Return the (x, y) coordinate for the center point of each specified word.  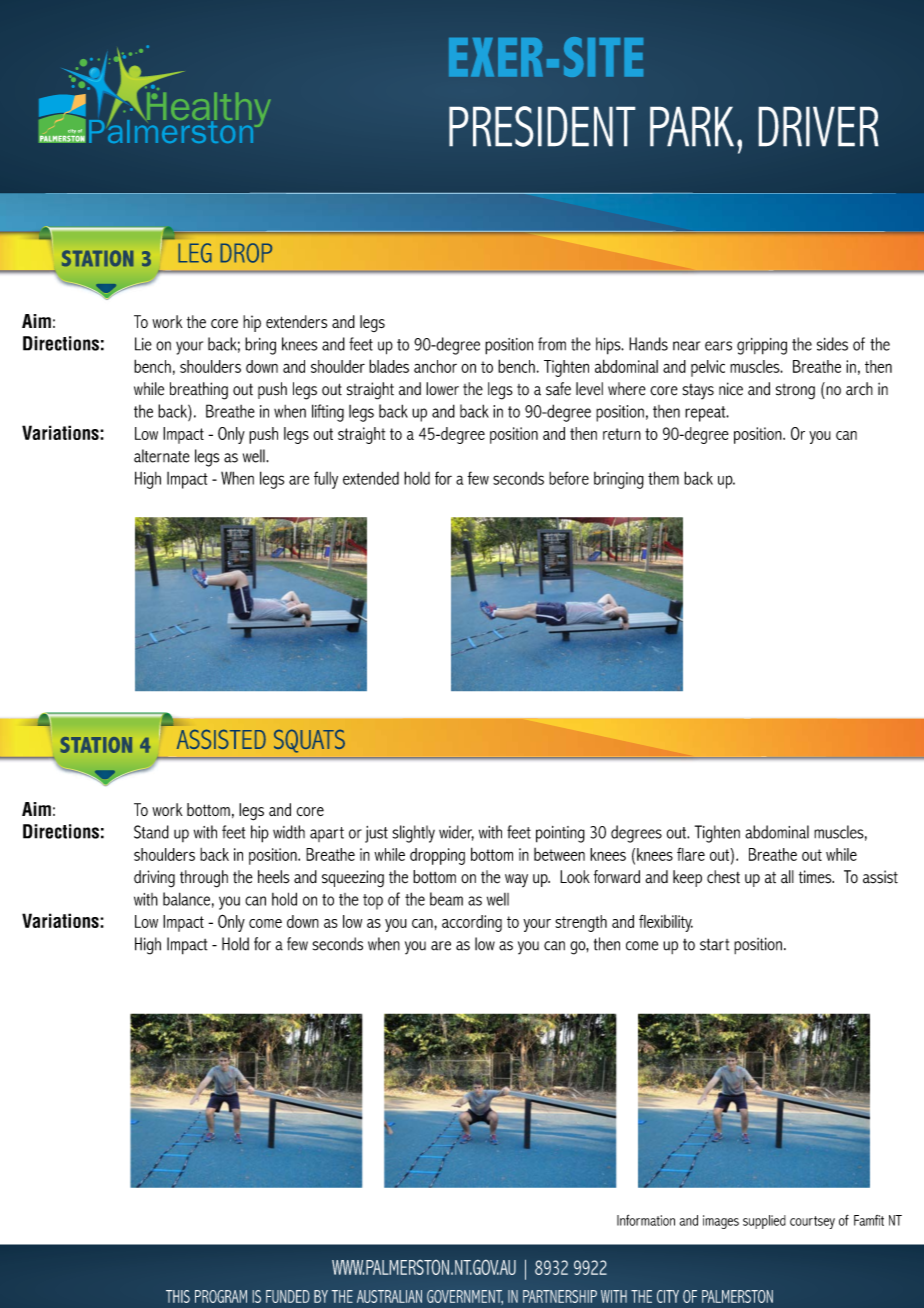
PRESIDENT (542, 126)
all (787, 877)
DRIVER (818, 126)
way (516, 880)
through (204, 879)
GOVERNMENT (465, 1297)
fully (326, 480)
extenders (296, 321)
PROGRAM (221, 1296)
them (663, 478)
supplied (764, 1222)
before (569, 478)
